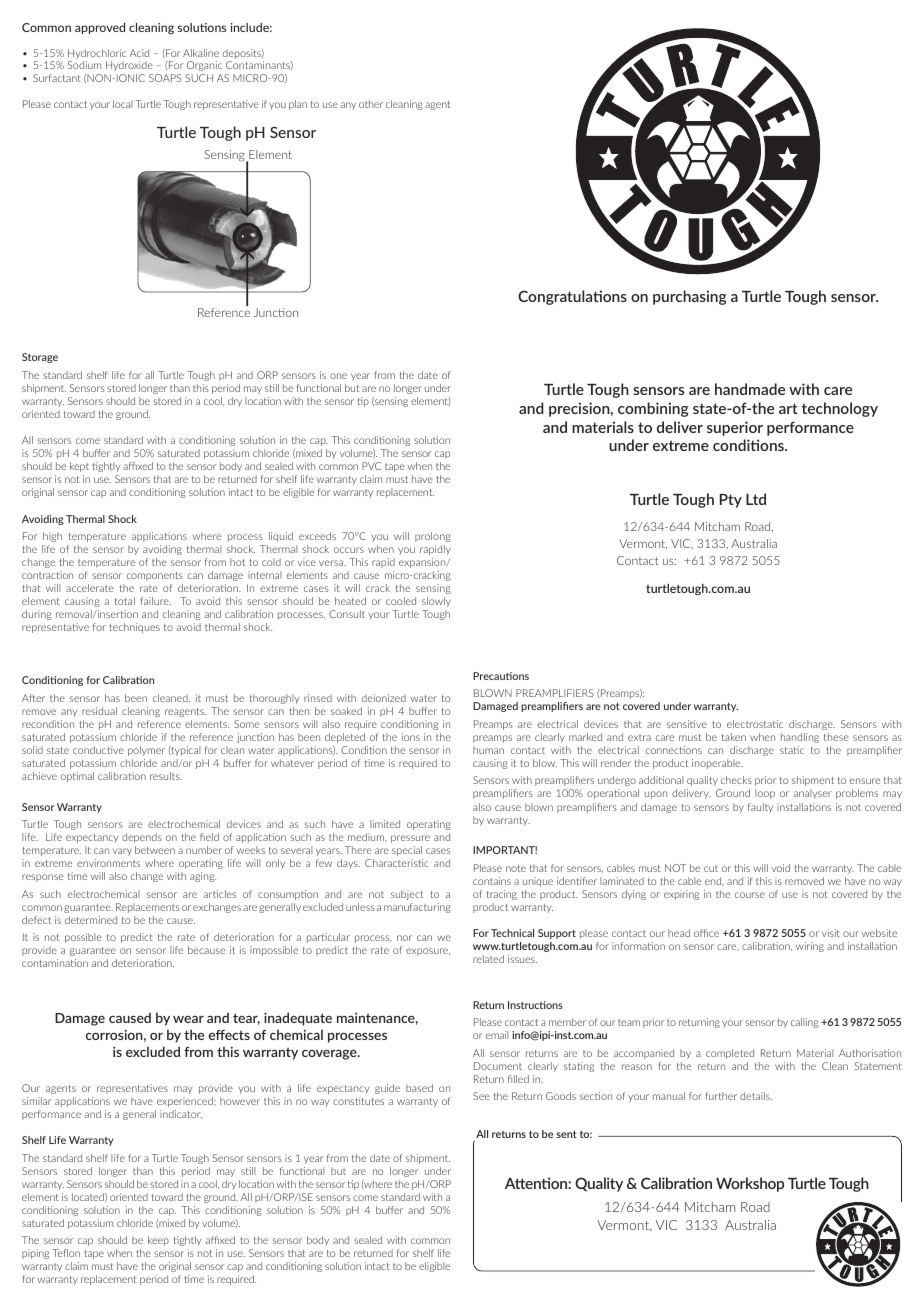  I want to click on PVC, so click(371, 466).
